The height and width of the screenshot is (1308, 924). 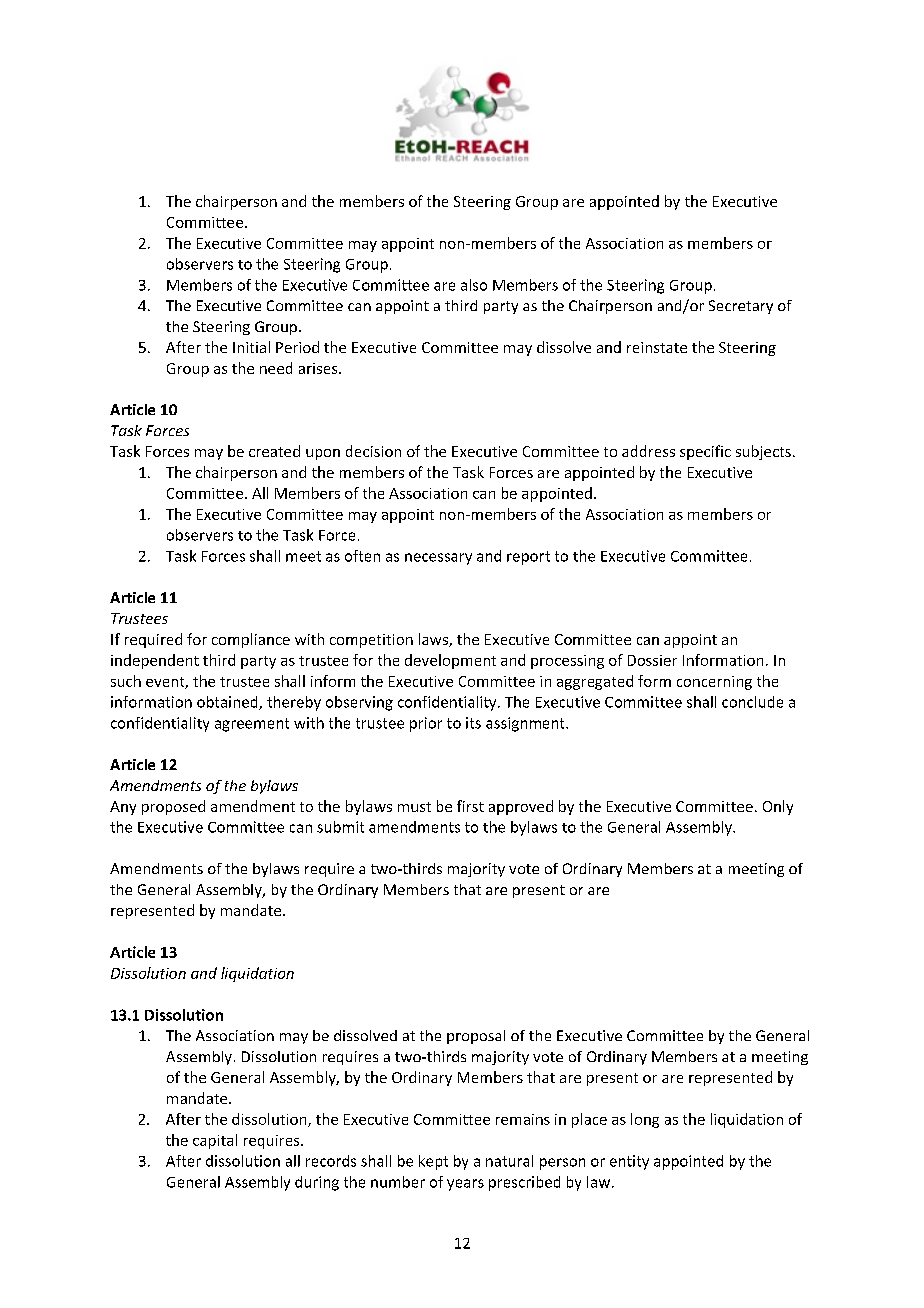 What do you see at coordinates (251, 347) in the screenshot?
I see `Initial` at bounding box center [251, 347].
